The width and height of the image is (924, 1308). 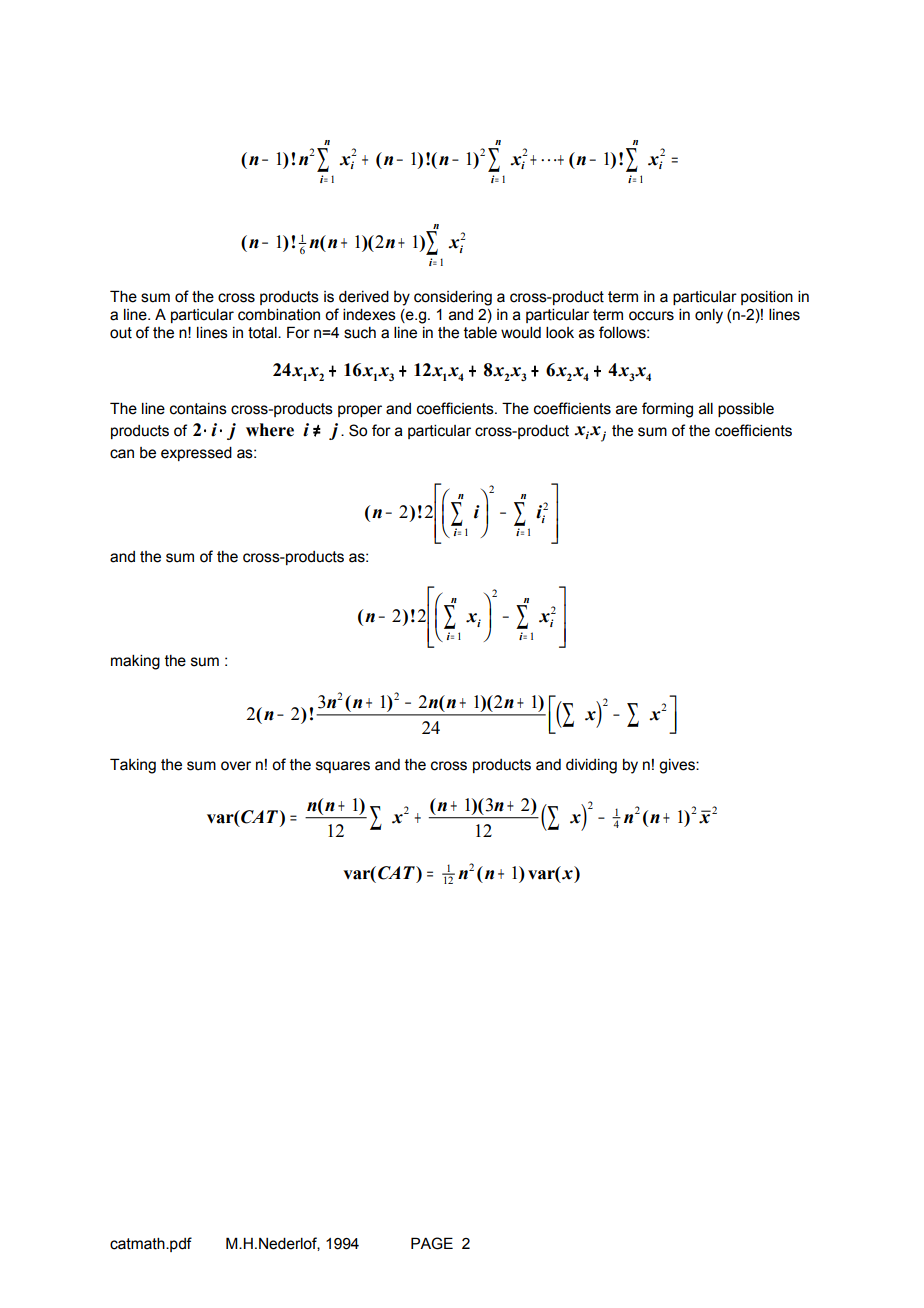 I want to click on gives, so click(x=678, y=766).
